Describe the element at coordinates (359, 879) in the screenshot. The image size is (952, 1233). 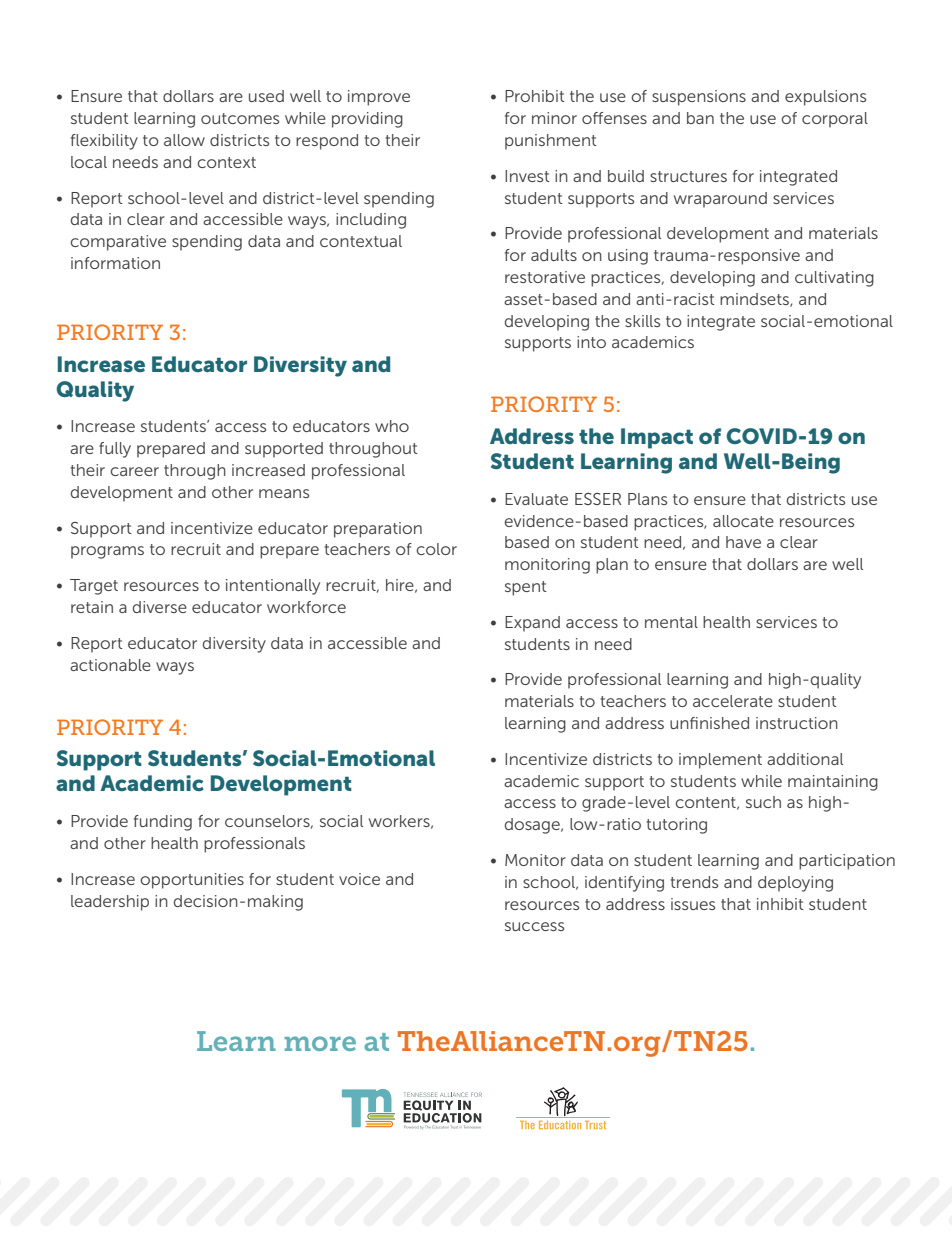
I see `voice` at that location.
